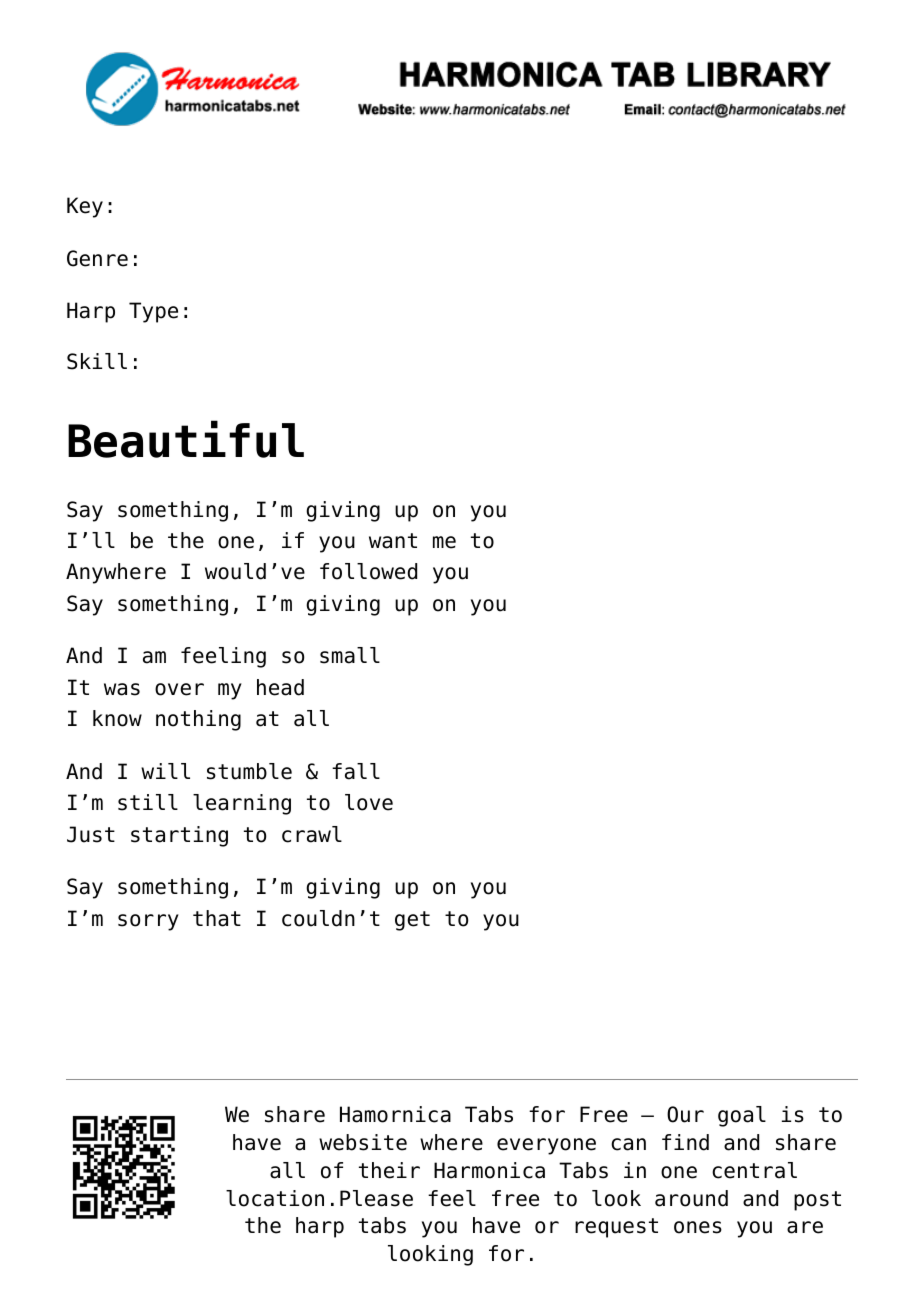 The image size is (924, 1308). Describe the element at coordinates (179, 836) in the image. I see `starting` at that location.
